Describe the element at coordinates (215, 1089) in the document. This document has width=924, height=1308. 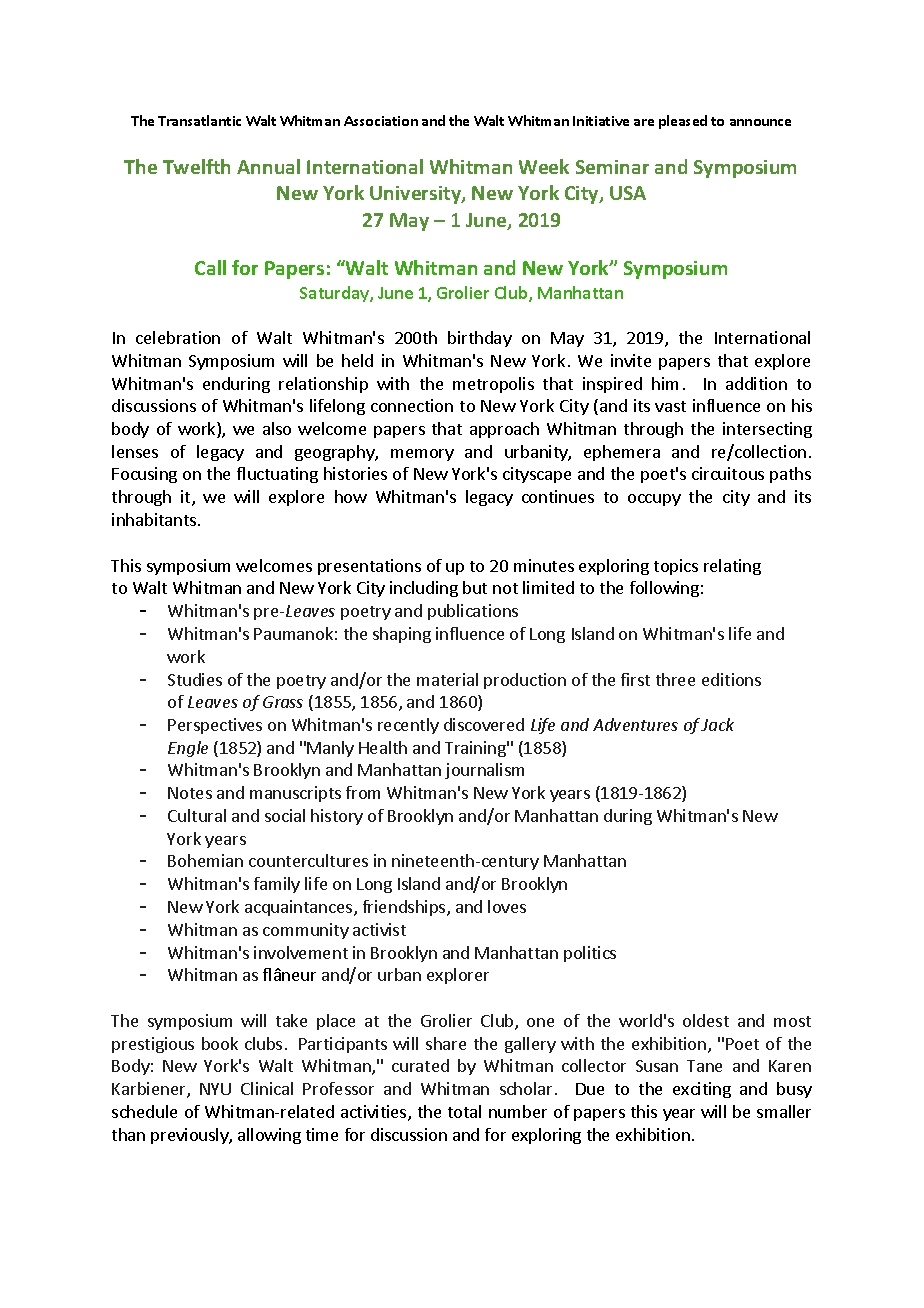
I see `NYU` at that location.
